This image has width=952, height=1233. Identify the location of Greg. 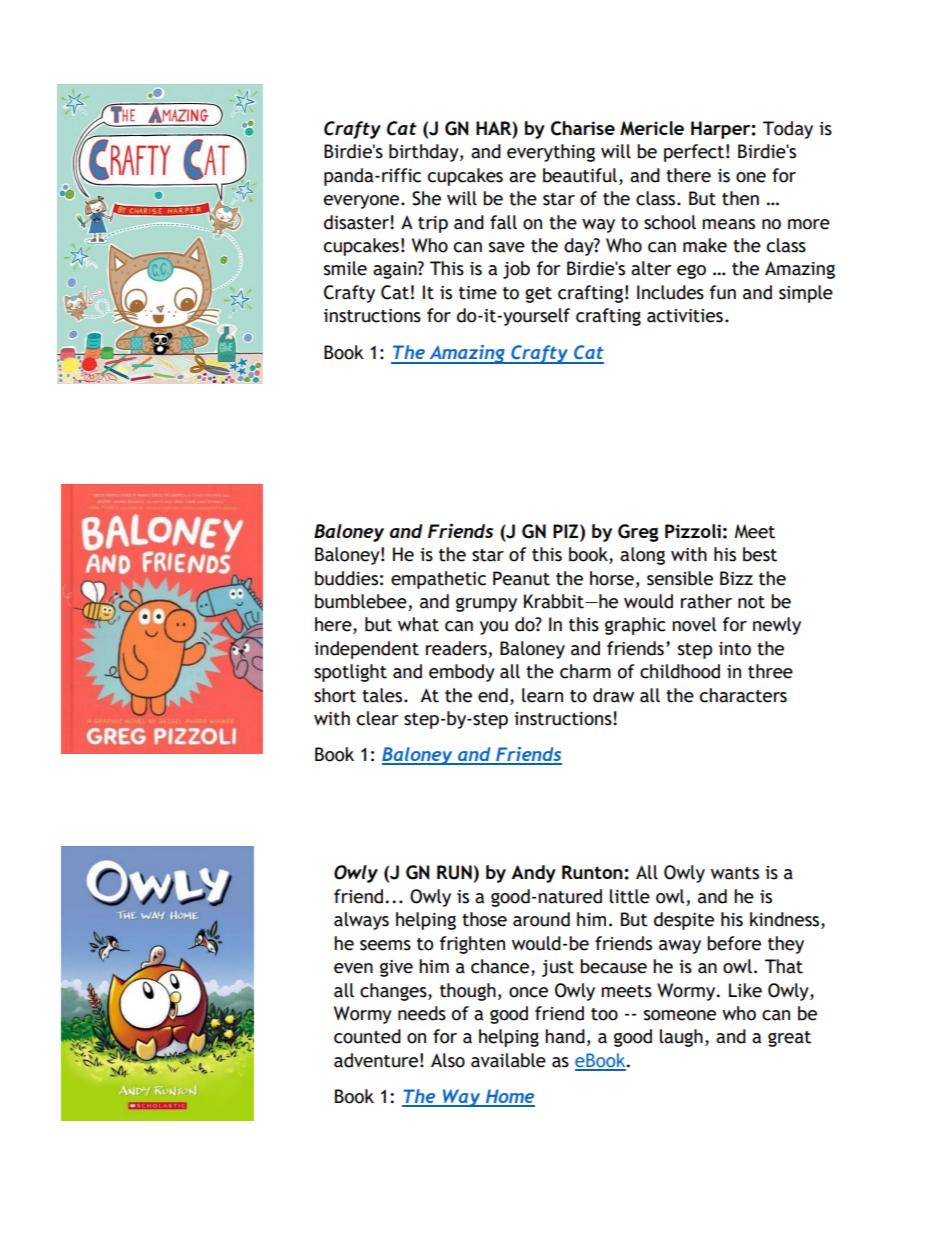
(638, 533).
